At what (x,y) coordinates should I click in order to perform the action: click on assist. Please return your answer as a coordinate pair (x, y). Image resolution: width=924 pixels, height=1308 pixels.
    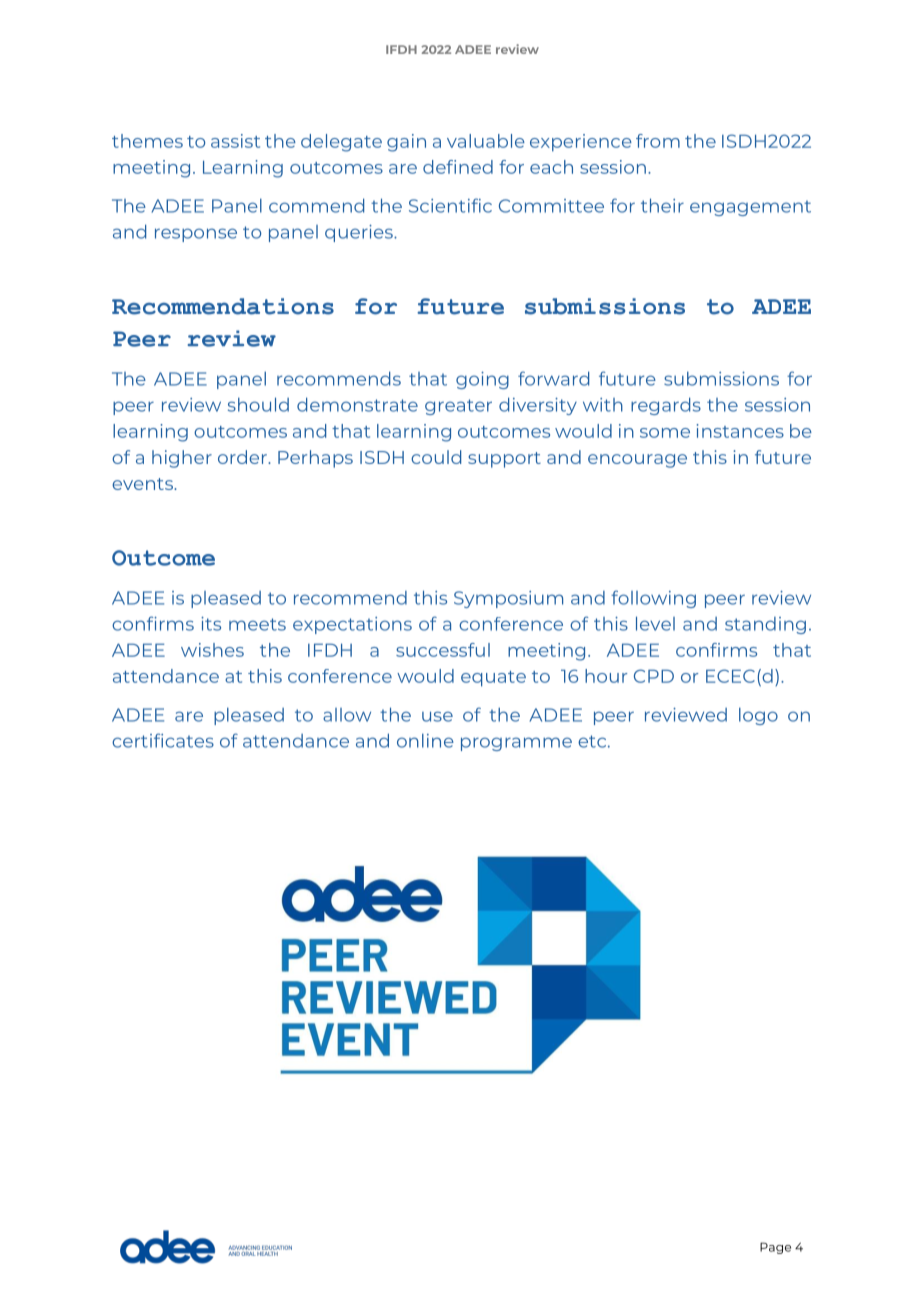
    Looking at the image, I should click on (235, 141).
